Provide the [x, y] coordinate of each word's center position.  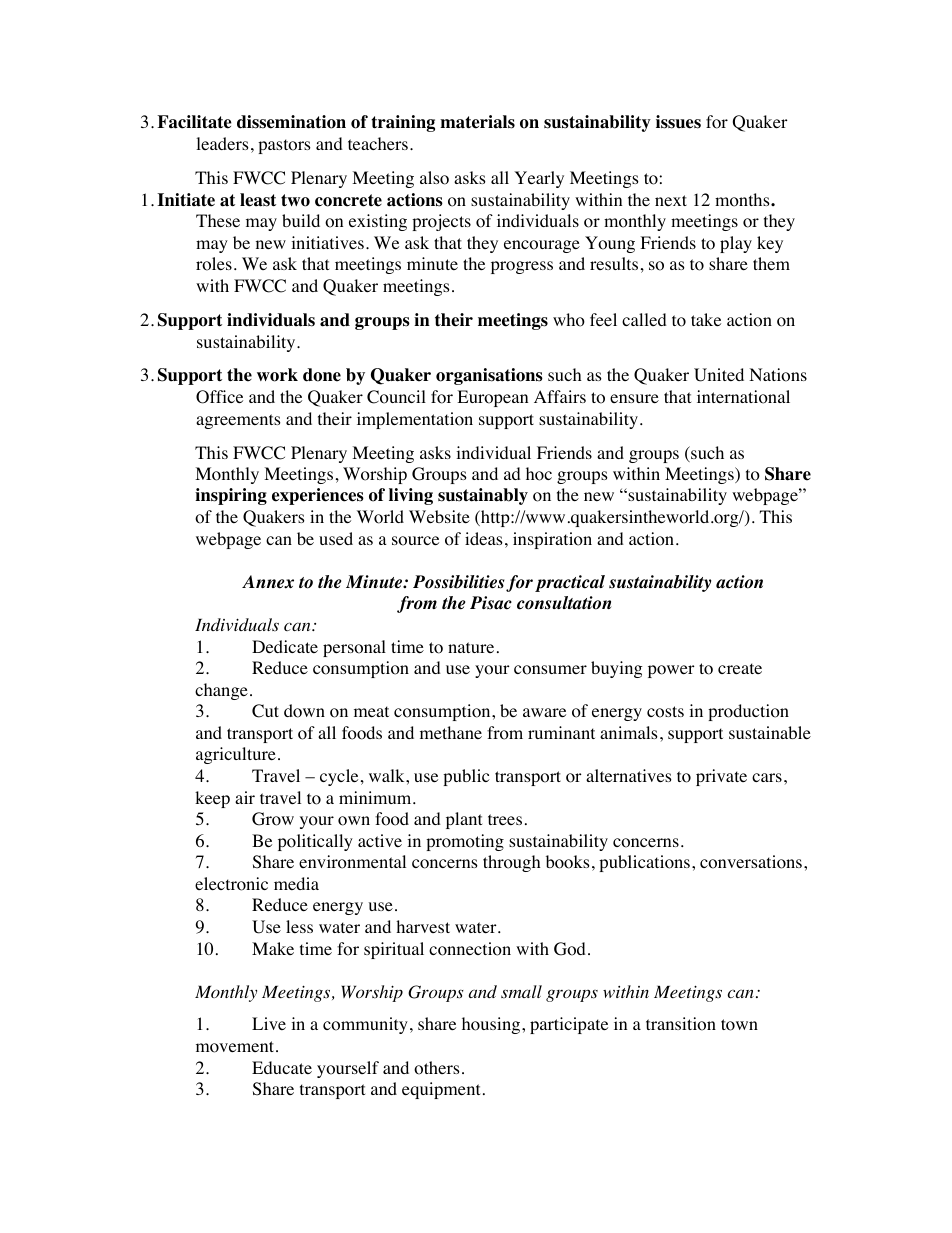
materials [477, 122]
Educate [282, 1067]
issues [678, 122]
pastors [284, 146]
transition [681, 1024]
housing [492, 1025]
